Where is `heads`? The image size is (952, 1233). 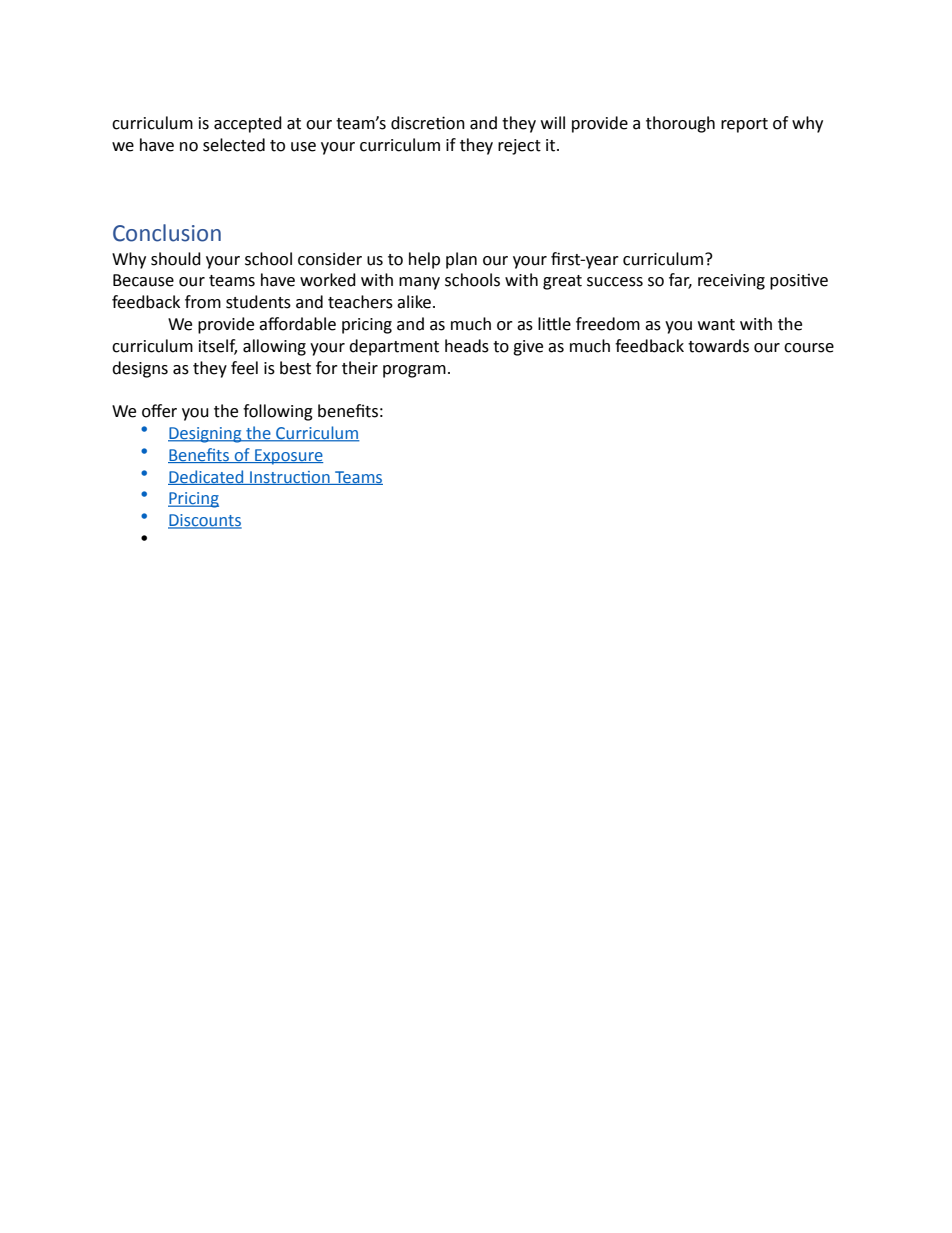 heads is located at coordinates (467, 346).
